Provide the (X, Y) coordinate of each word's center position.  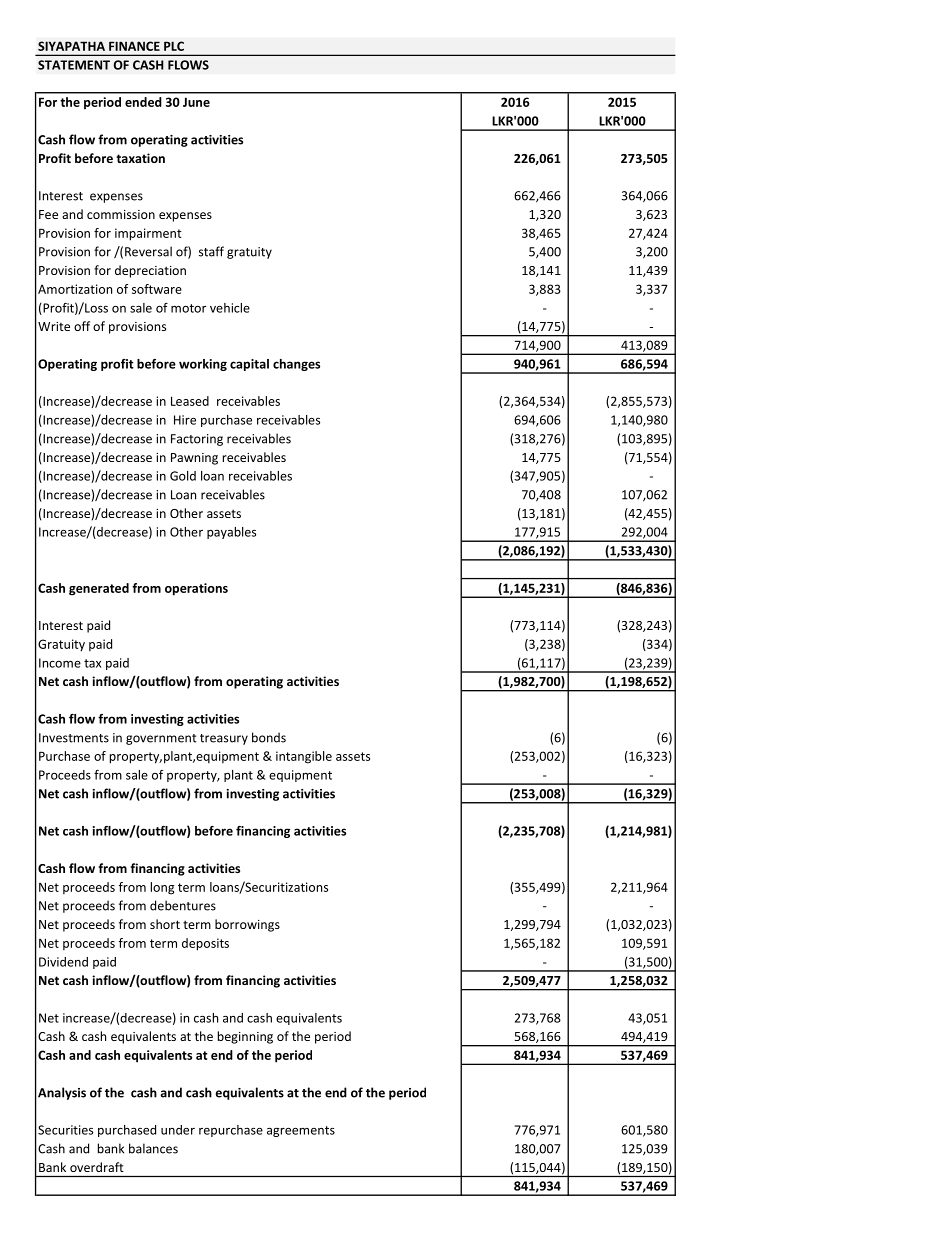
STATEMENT (74, 65)
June (196, 102)
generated (99, 589)
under (178, 1130)
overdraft (97, 1167)
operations (196, 589)
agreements (301, 1131)
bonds (269, 737)
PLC (174, 46)
